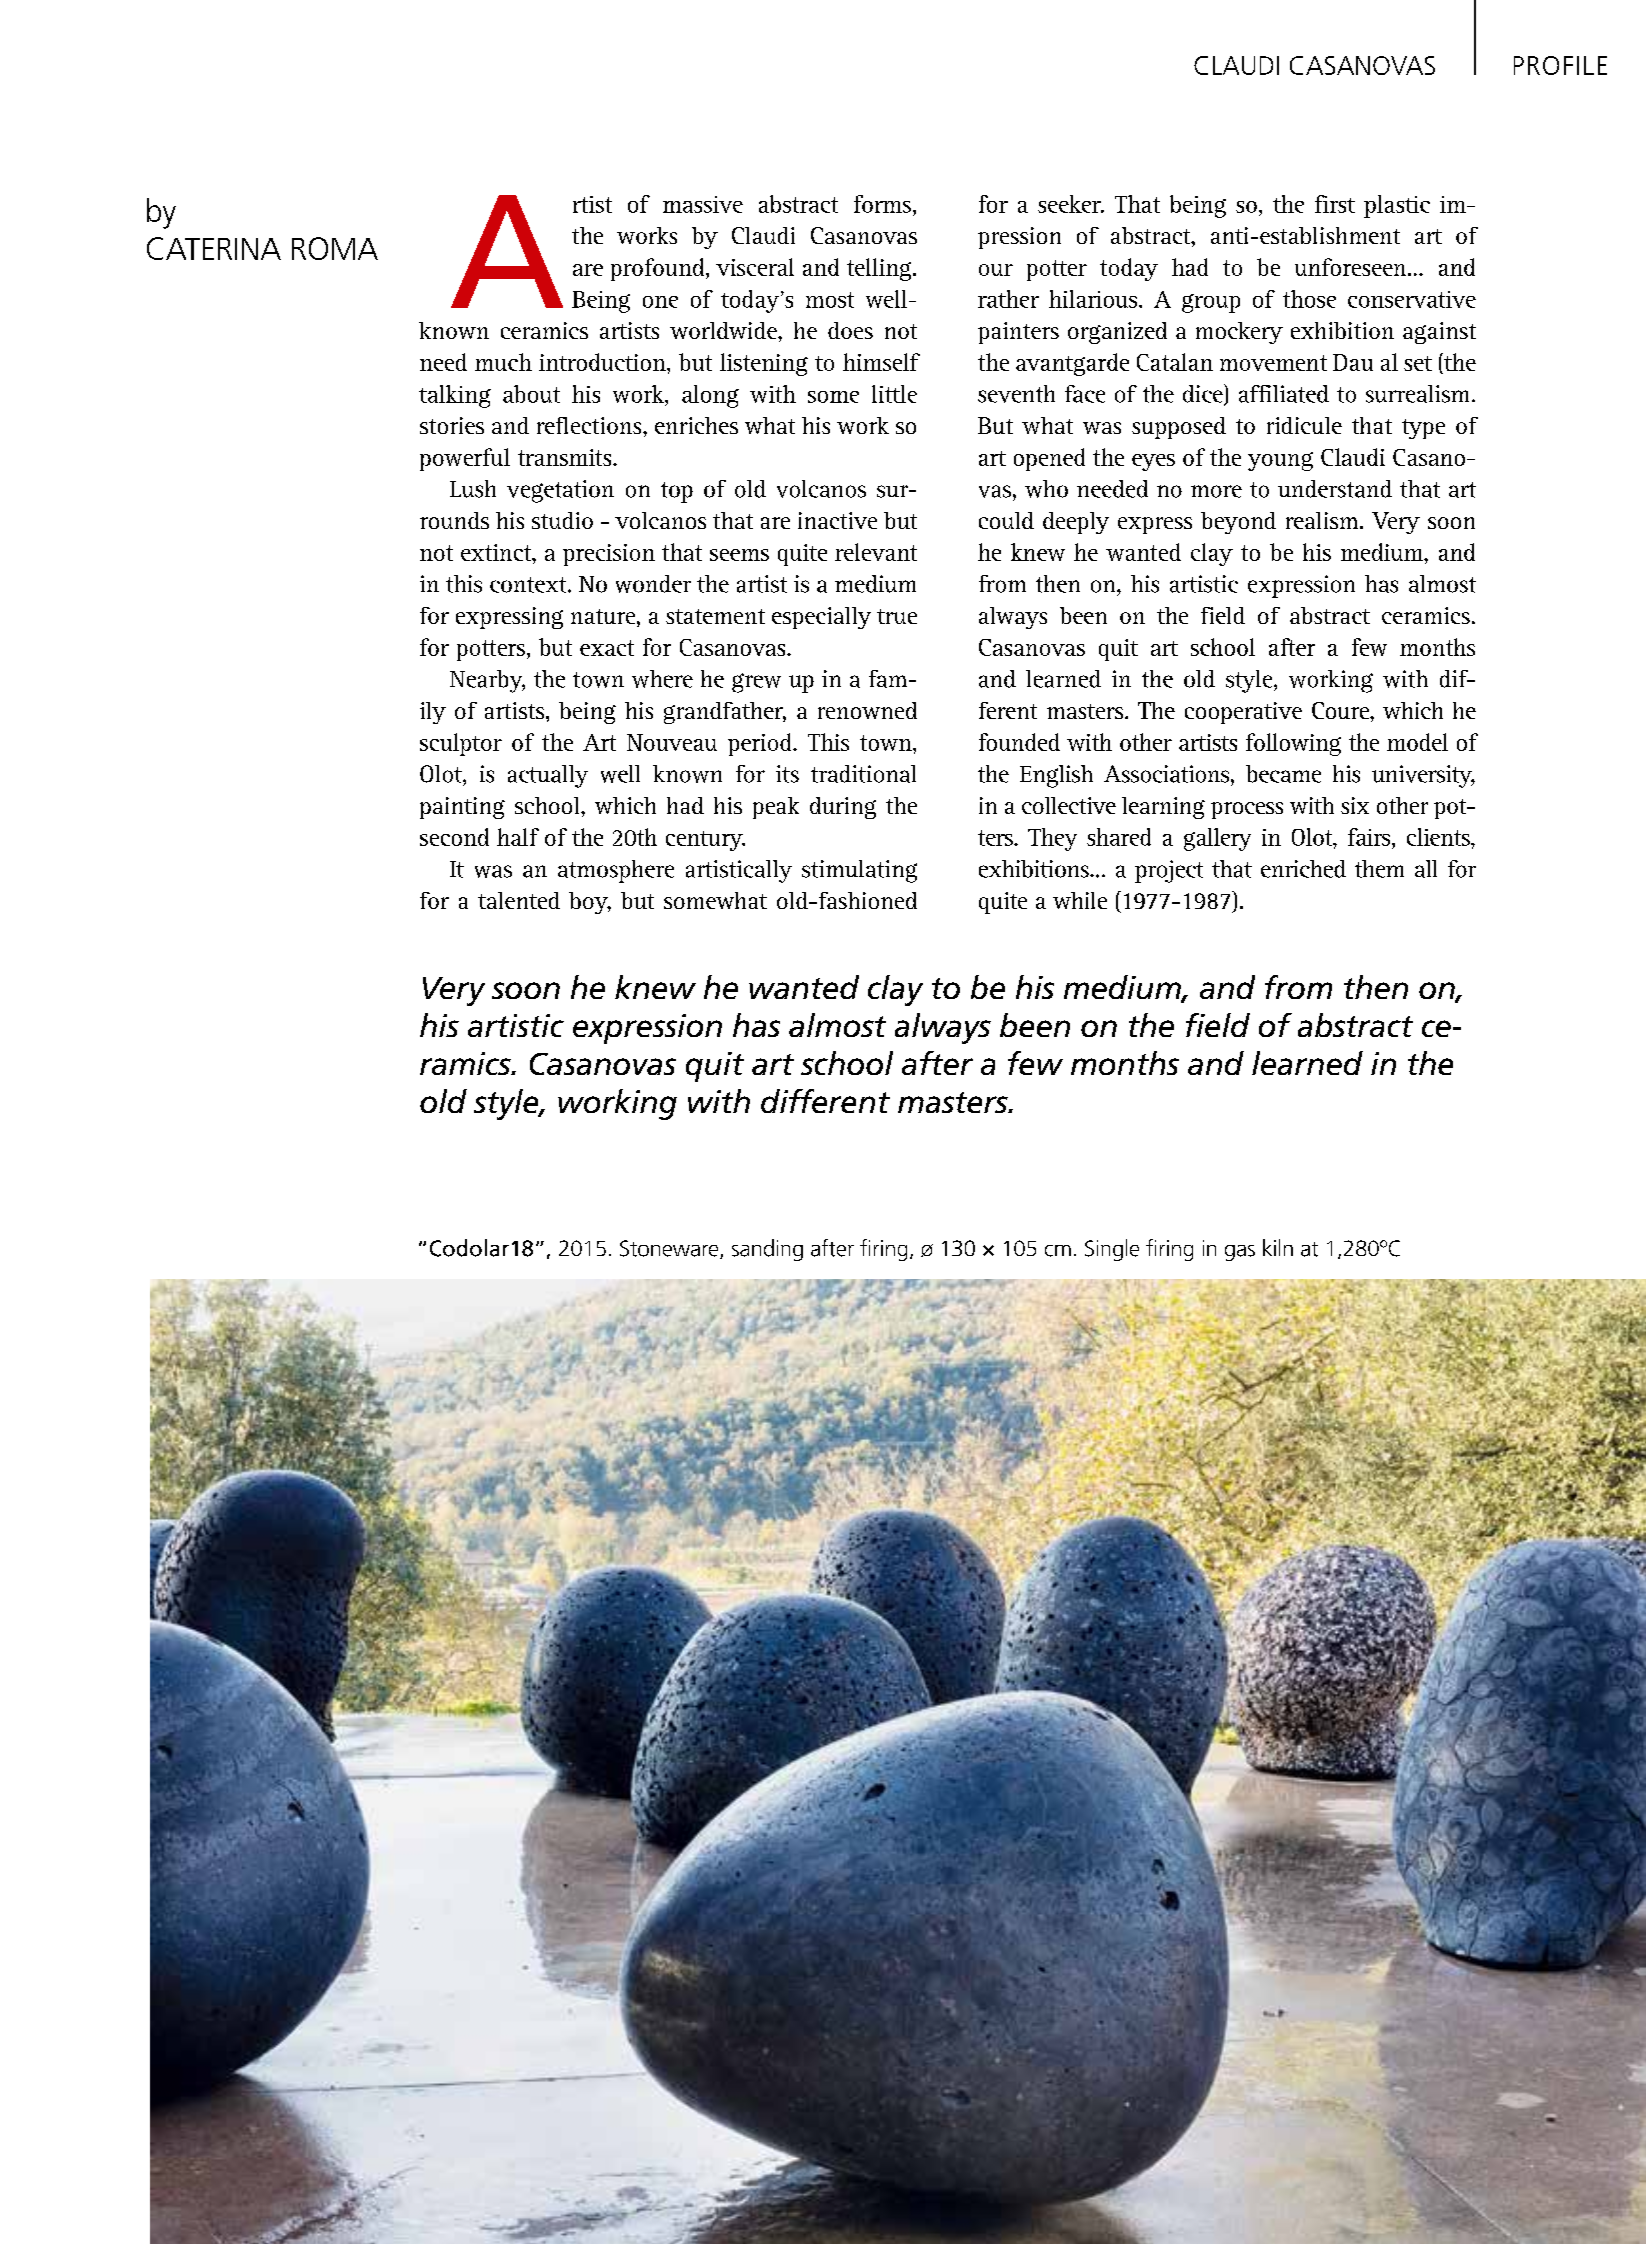 This page has width=1646, height=2244. I want to click on talented, so click(519, 900).
